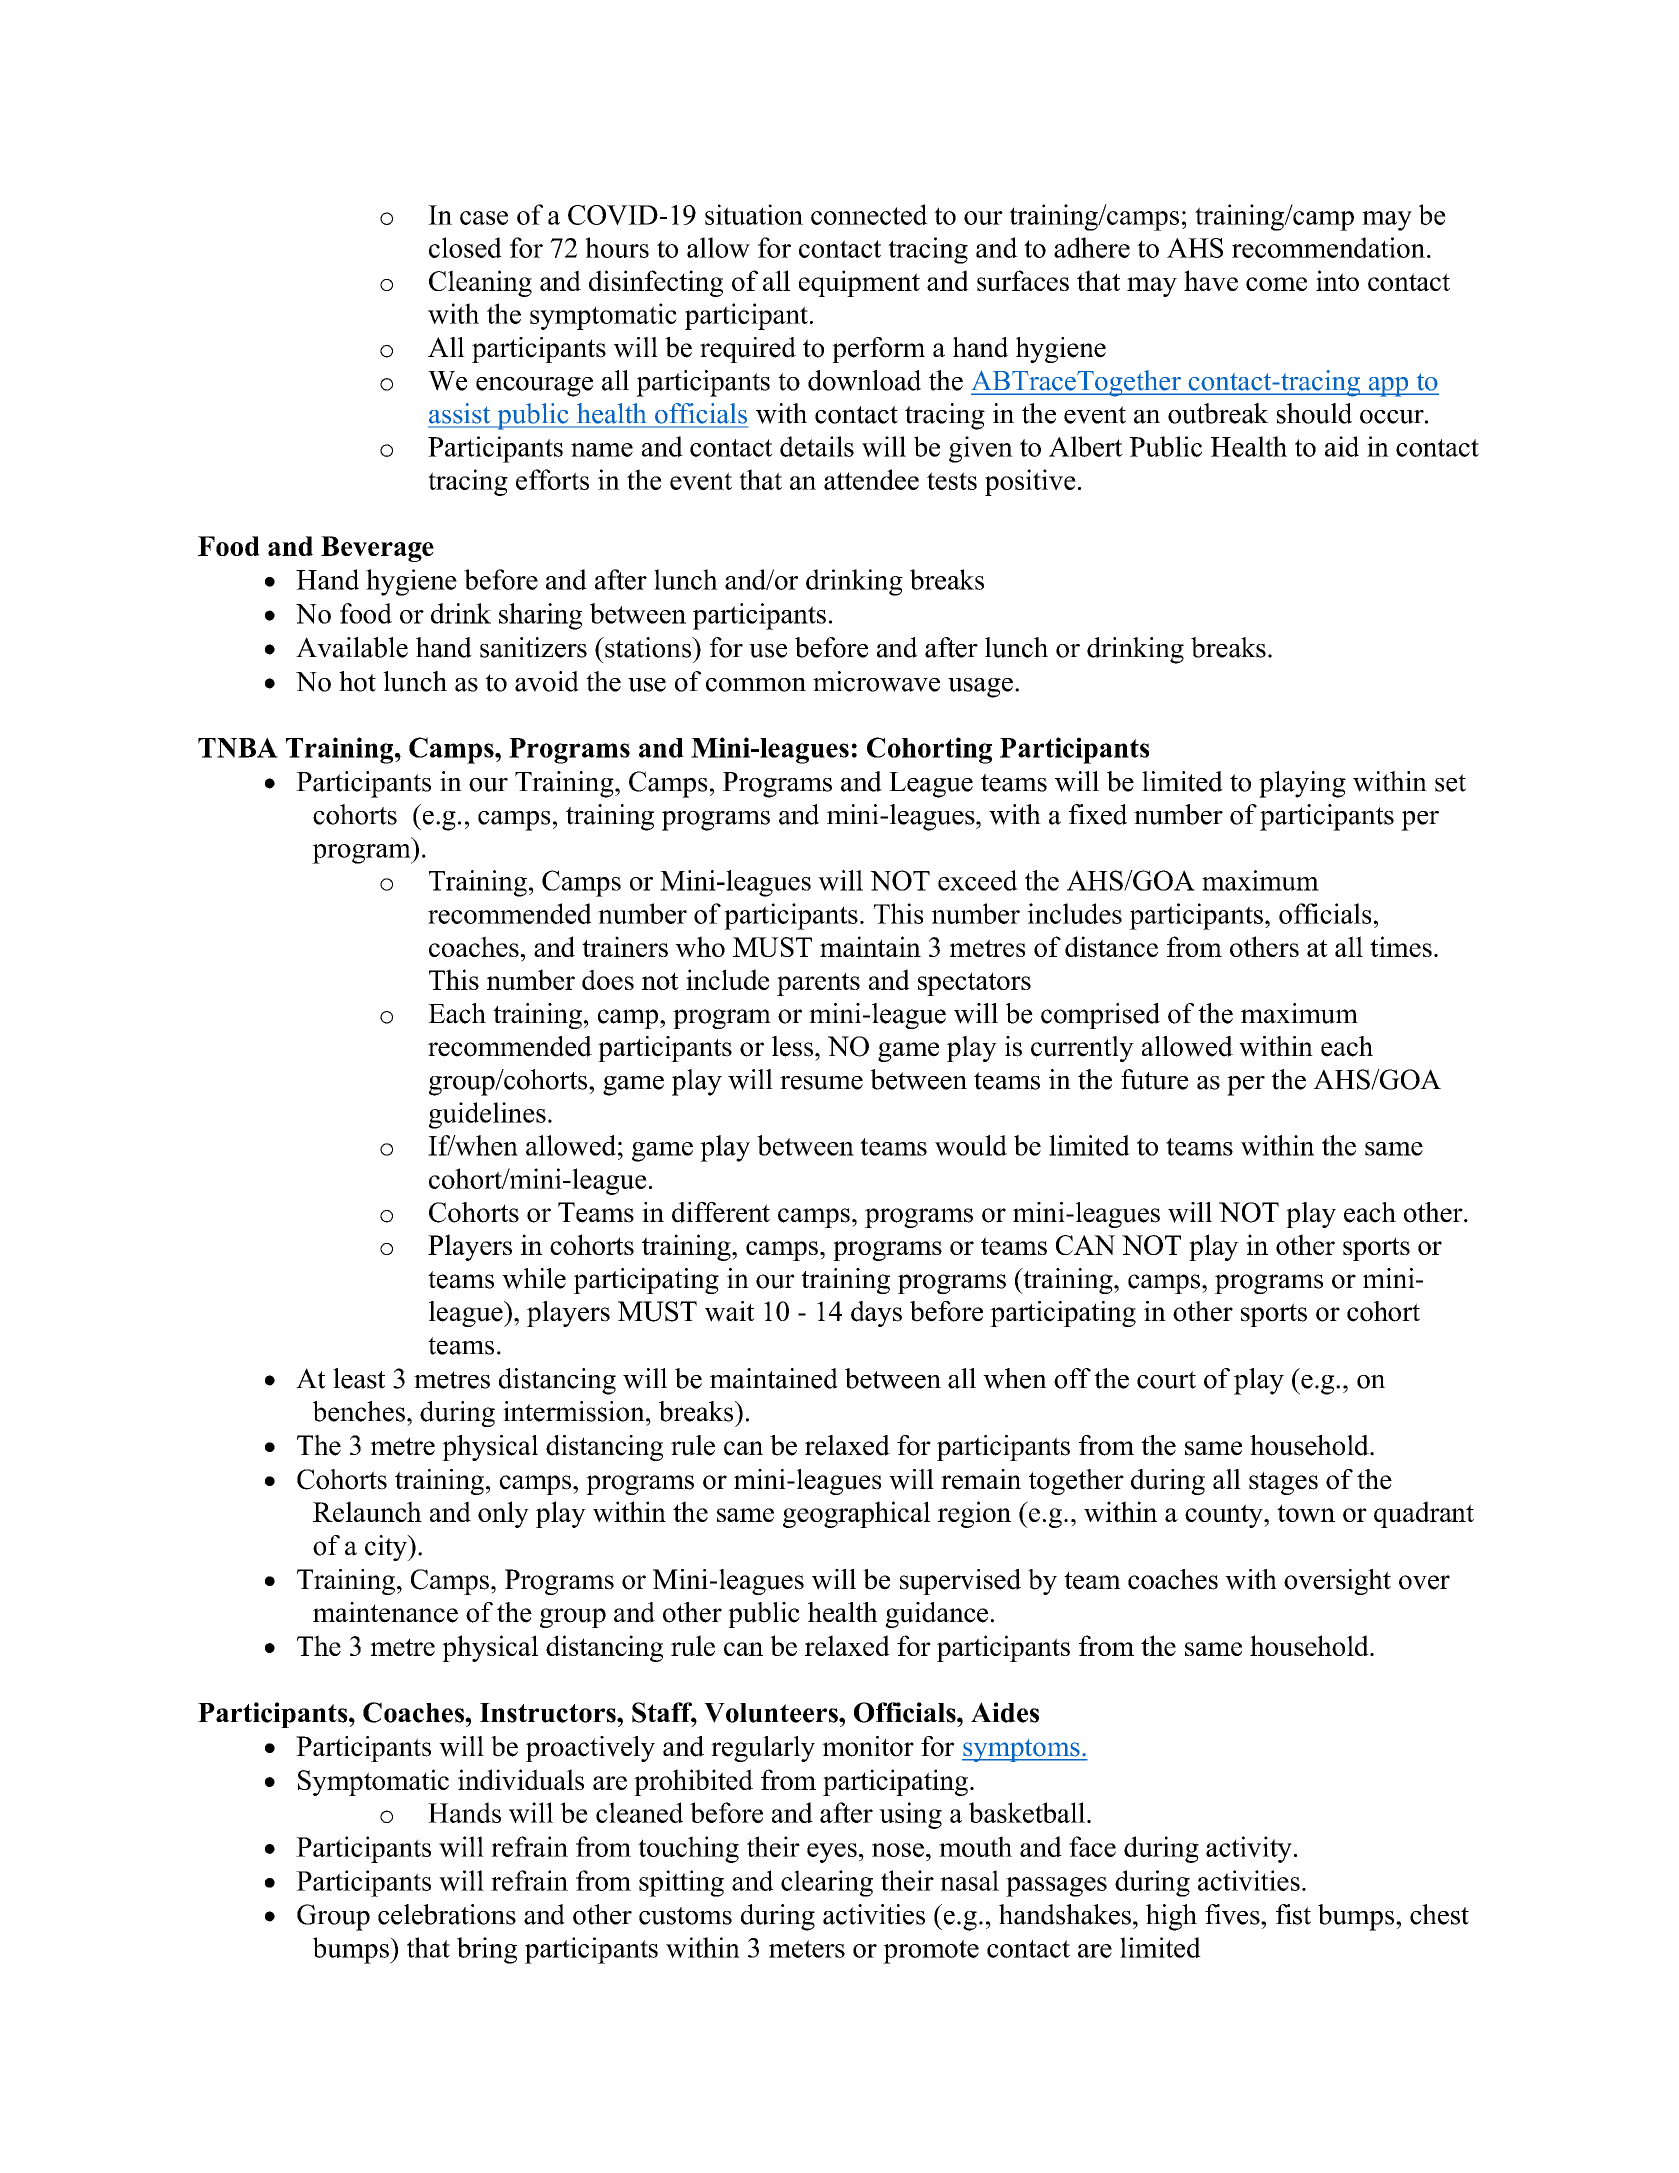  I want to click on while, so click(534, 1278).
